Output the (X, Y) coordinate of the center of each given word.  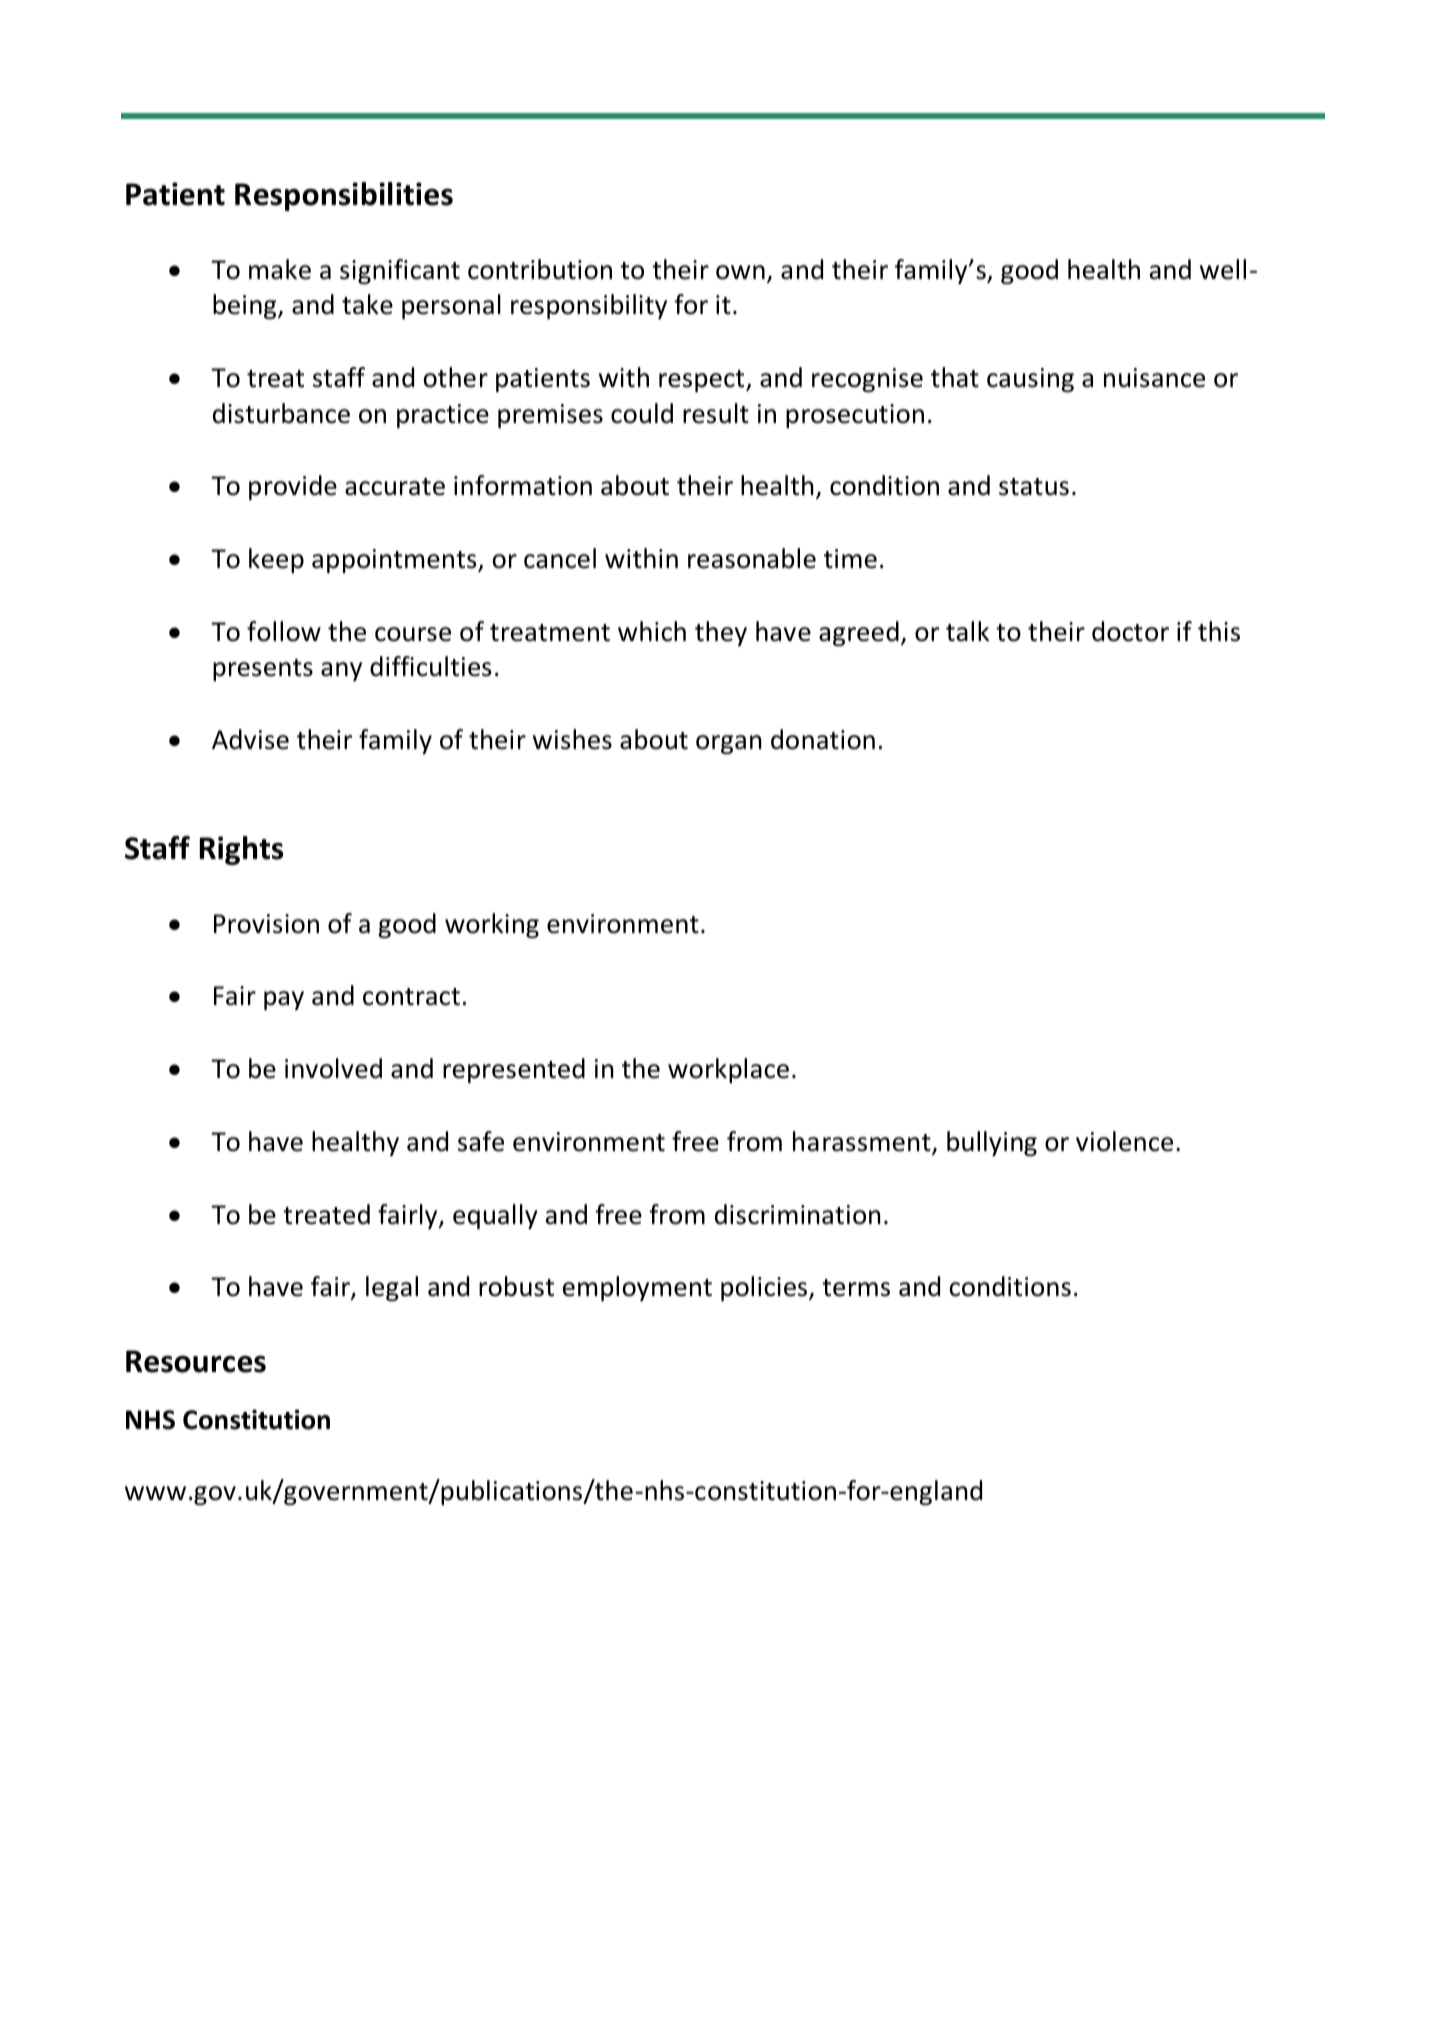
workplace (728, 1070)
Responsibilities (344, 196)
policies (764, 1288)
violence (1124, 1141)
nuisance (1154, 378)
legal (392, 1288)
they (721, 633)
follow (284, 631)
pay (284, 1000)
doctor (1130, 631)
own (740, 272)
